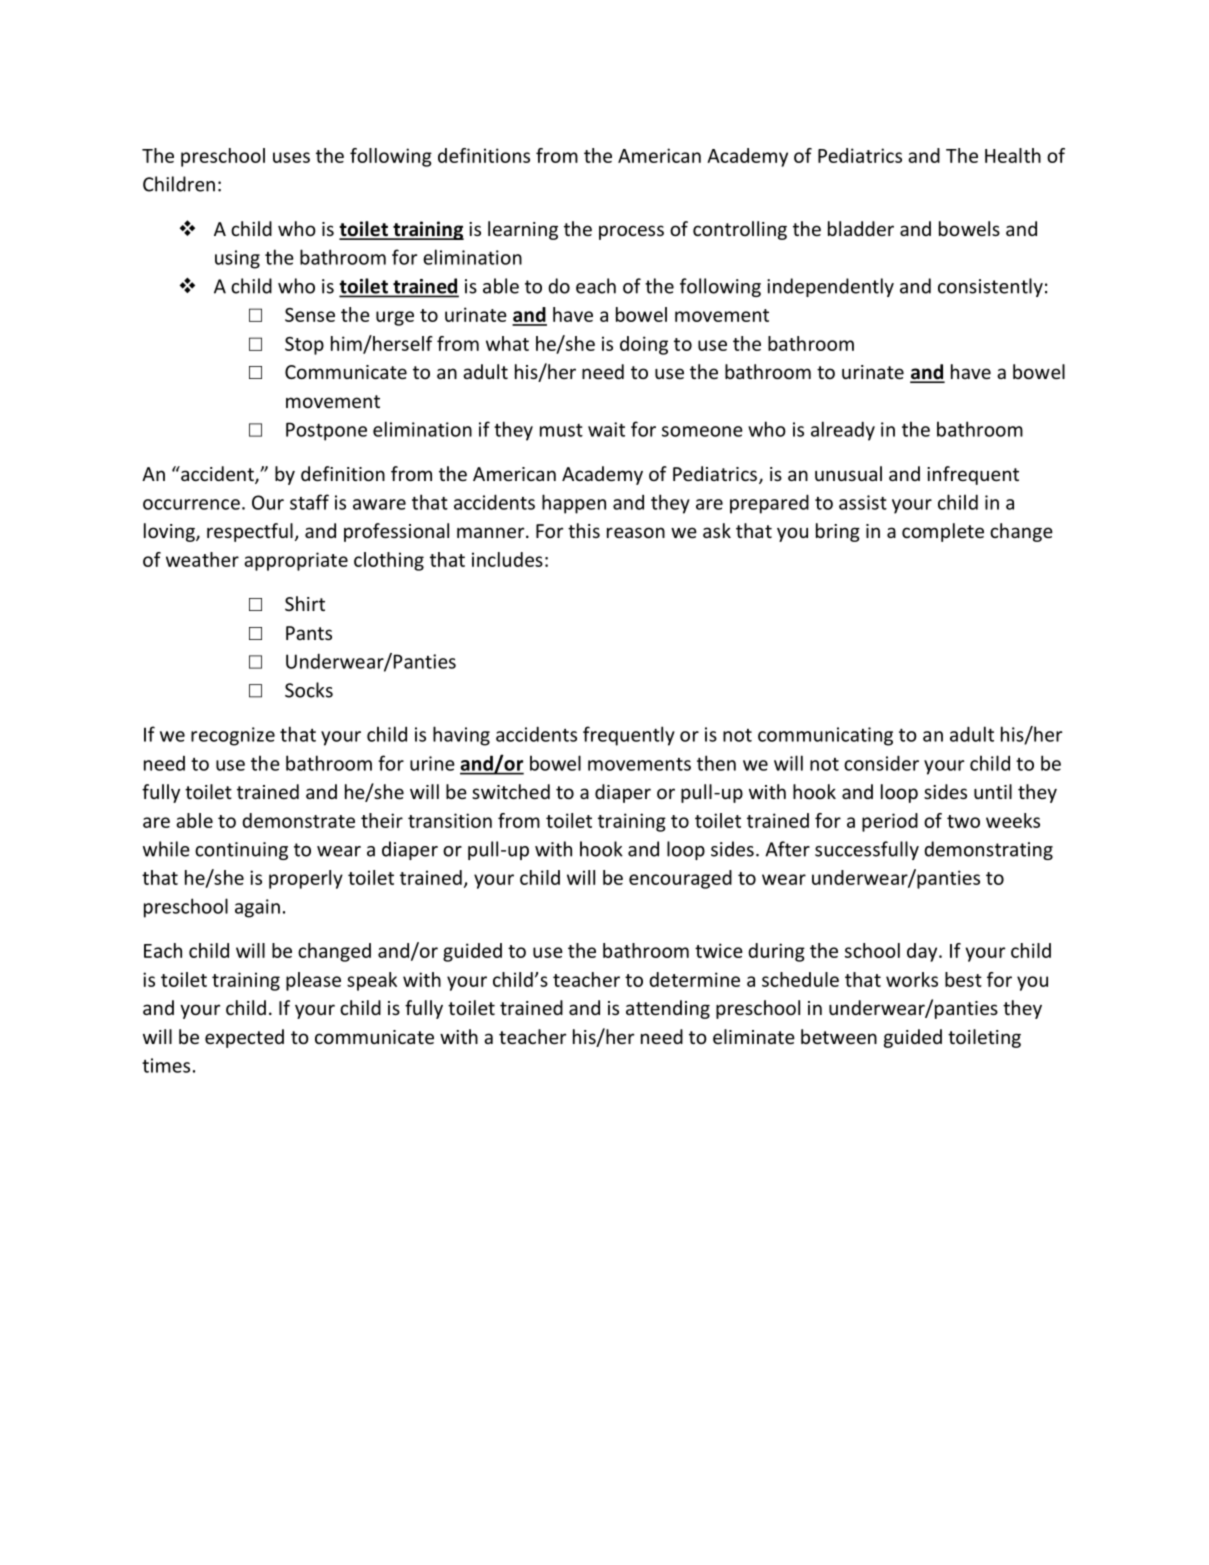 This screenshot has height=1565, width=1209. Describe the element at coordinates (629, 736) in the screenshot. I see `frequently` at that location.
